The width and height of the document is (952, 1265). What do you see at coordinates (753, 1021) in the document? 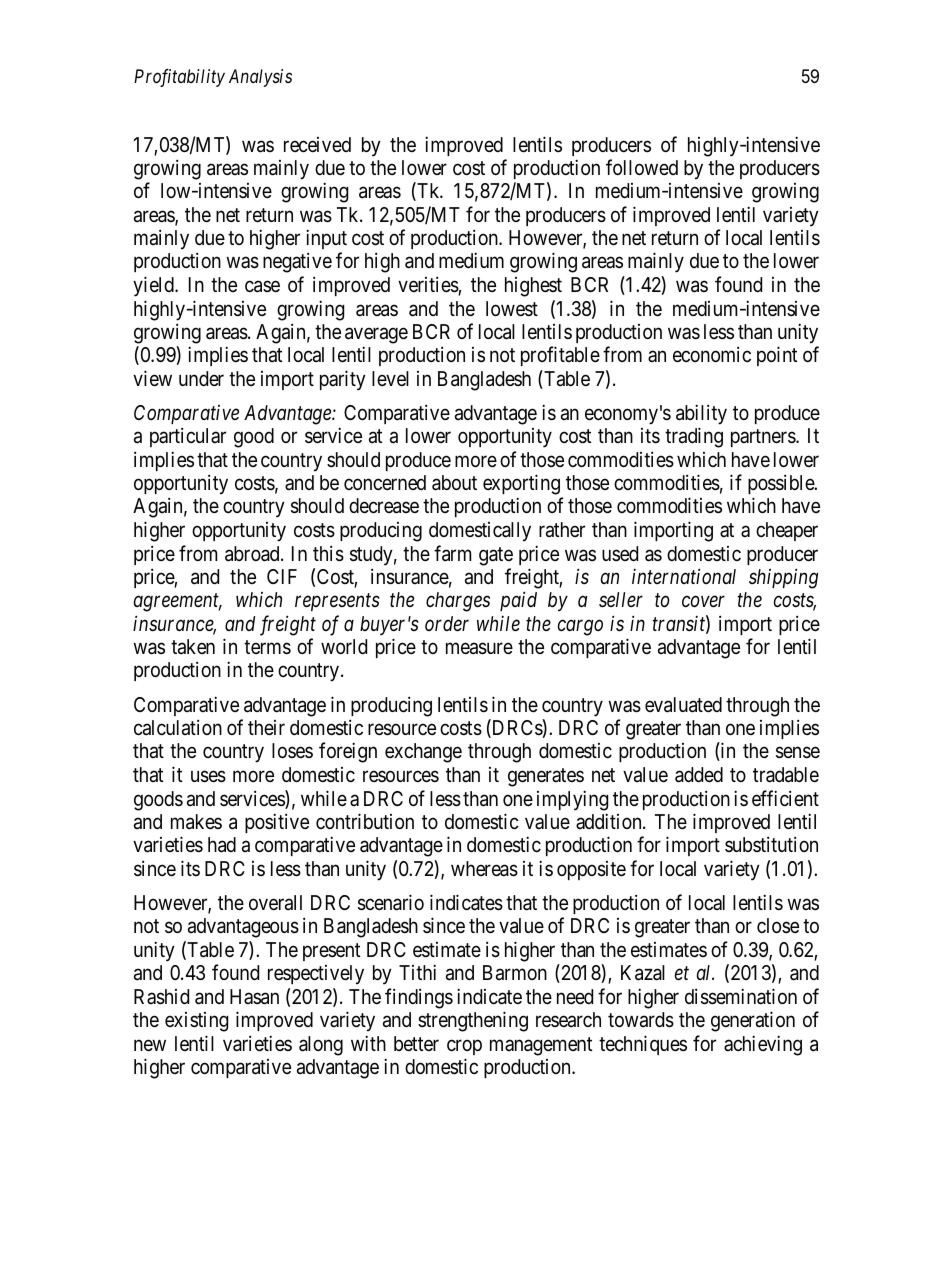
I see `generation` at bounding box center [753, 1021].
